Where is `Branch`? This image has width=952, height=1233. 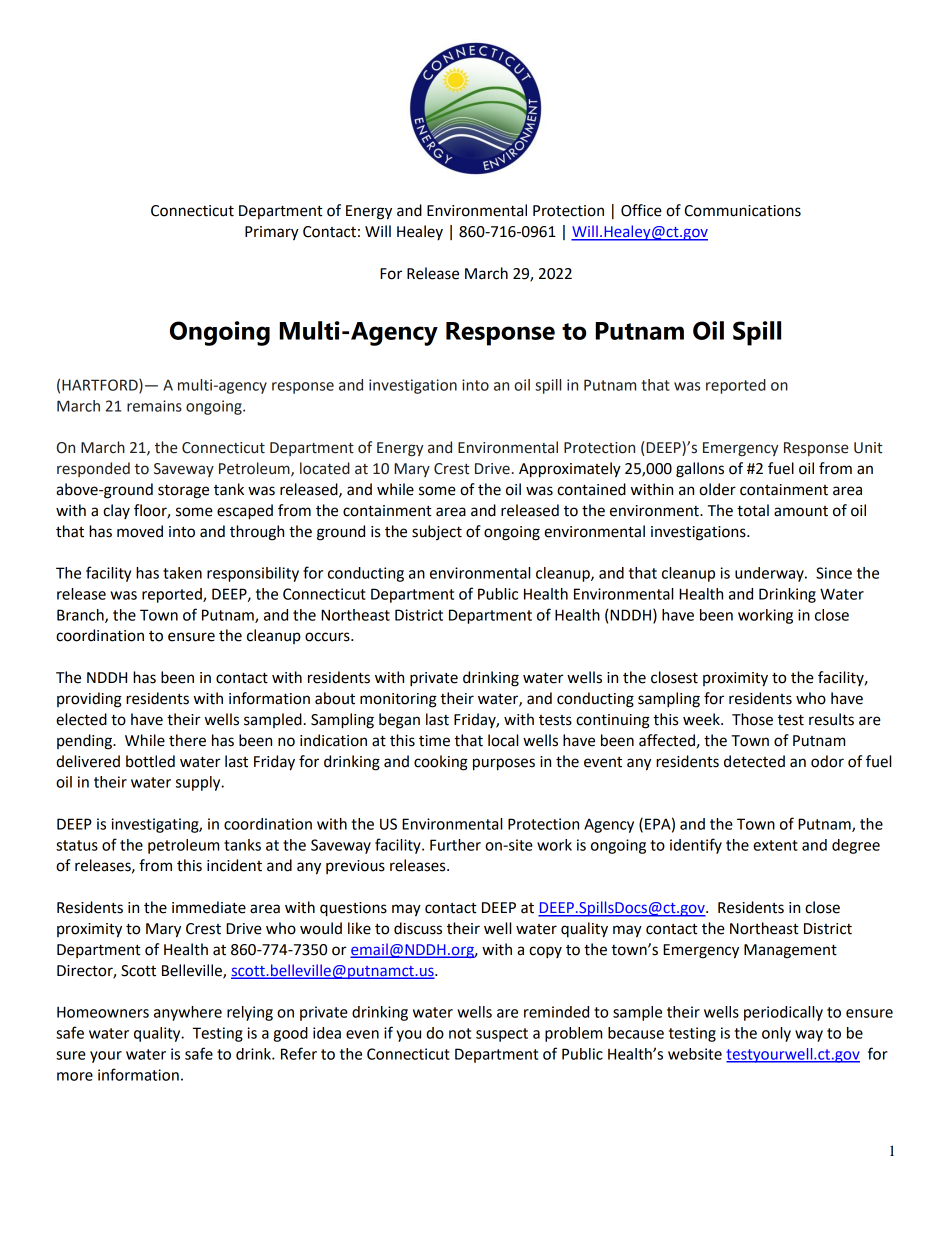 Branch is located at coordinates (81, 616).
